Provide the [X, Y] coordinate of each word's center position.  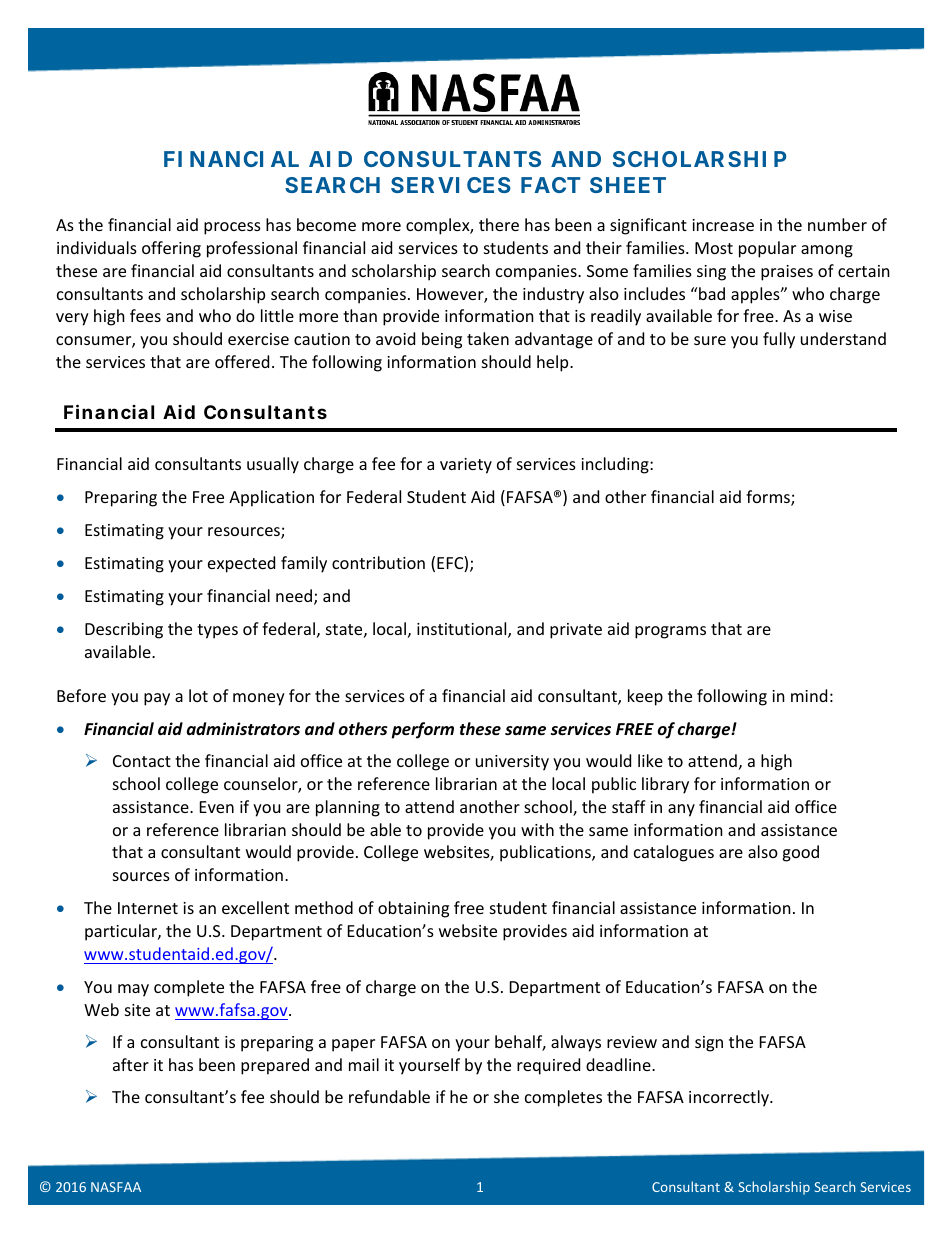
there [499, 224]
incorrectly [730, 1098]
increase [723, 225]
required [548, 1066]
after [131, 1064]
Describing [124, 630]
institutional [463, 630]
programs [670, 632]
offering [171, 249]
